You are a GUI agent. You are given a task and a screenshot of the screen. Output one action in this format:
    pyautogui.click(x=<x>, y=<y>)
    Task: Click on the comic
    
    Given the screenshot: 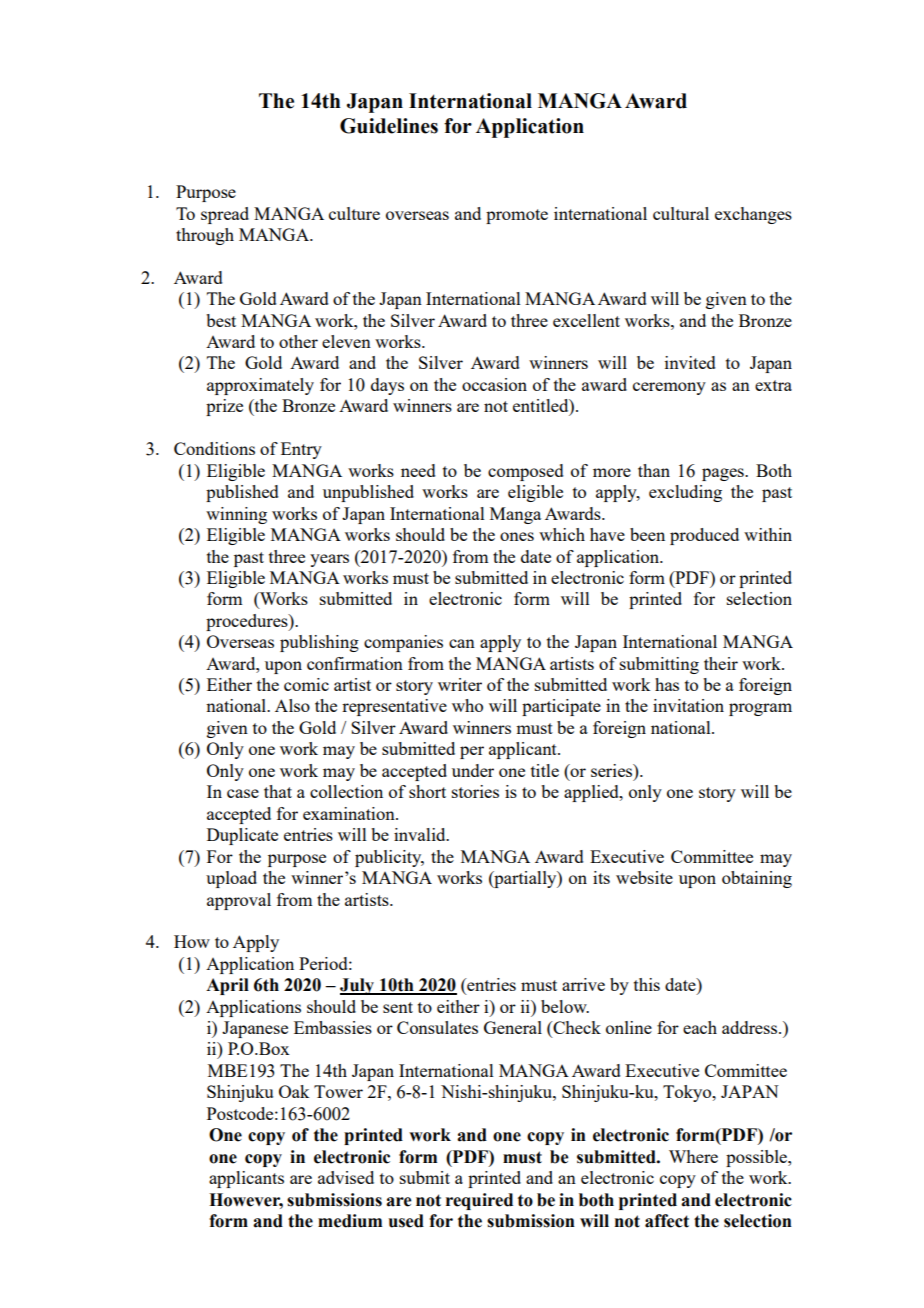 What is the action you would take?
    pyautogui.click(x=306, y=684)
